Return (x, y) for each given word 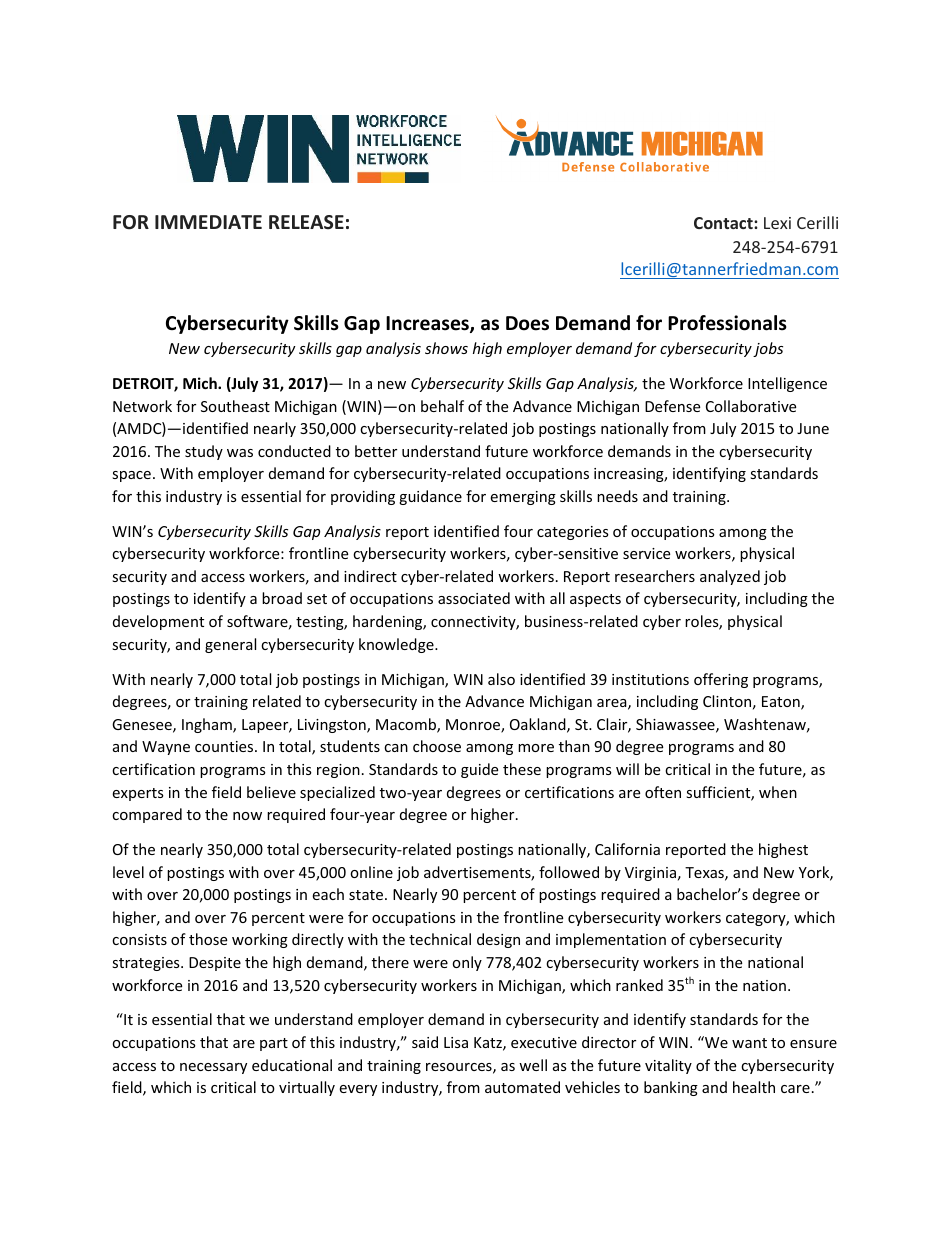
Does (527, 323)
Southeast (235, 406)
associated (474, 598)
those (208, 939)
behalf (442, 406)
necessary (213, 1068)
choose (437, 746)
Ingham (208, 725)
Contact (724, 223)
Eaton (782, 703)
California (627, 849)
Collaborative (751, 406)
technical (440, 939)
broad (282, 598)
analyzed (730, 577)
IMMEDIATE (208, 222)
